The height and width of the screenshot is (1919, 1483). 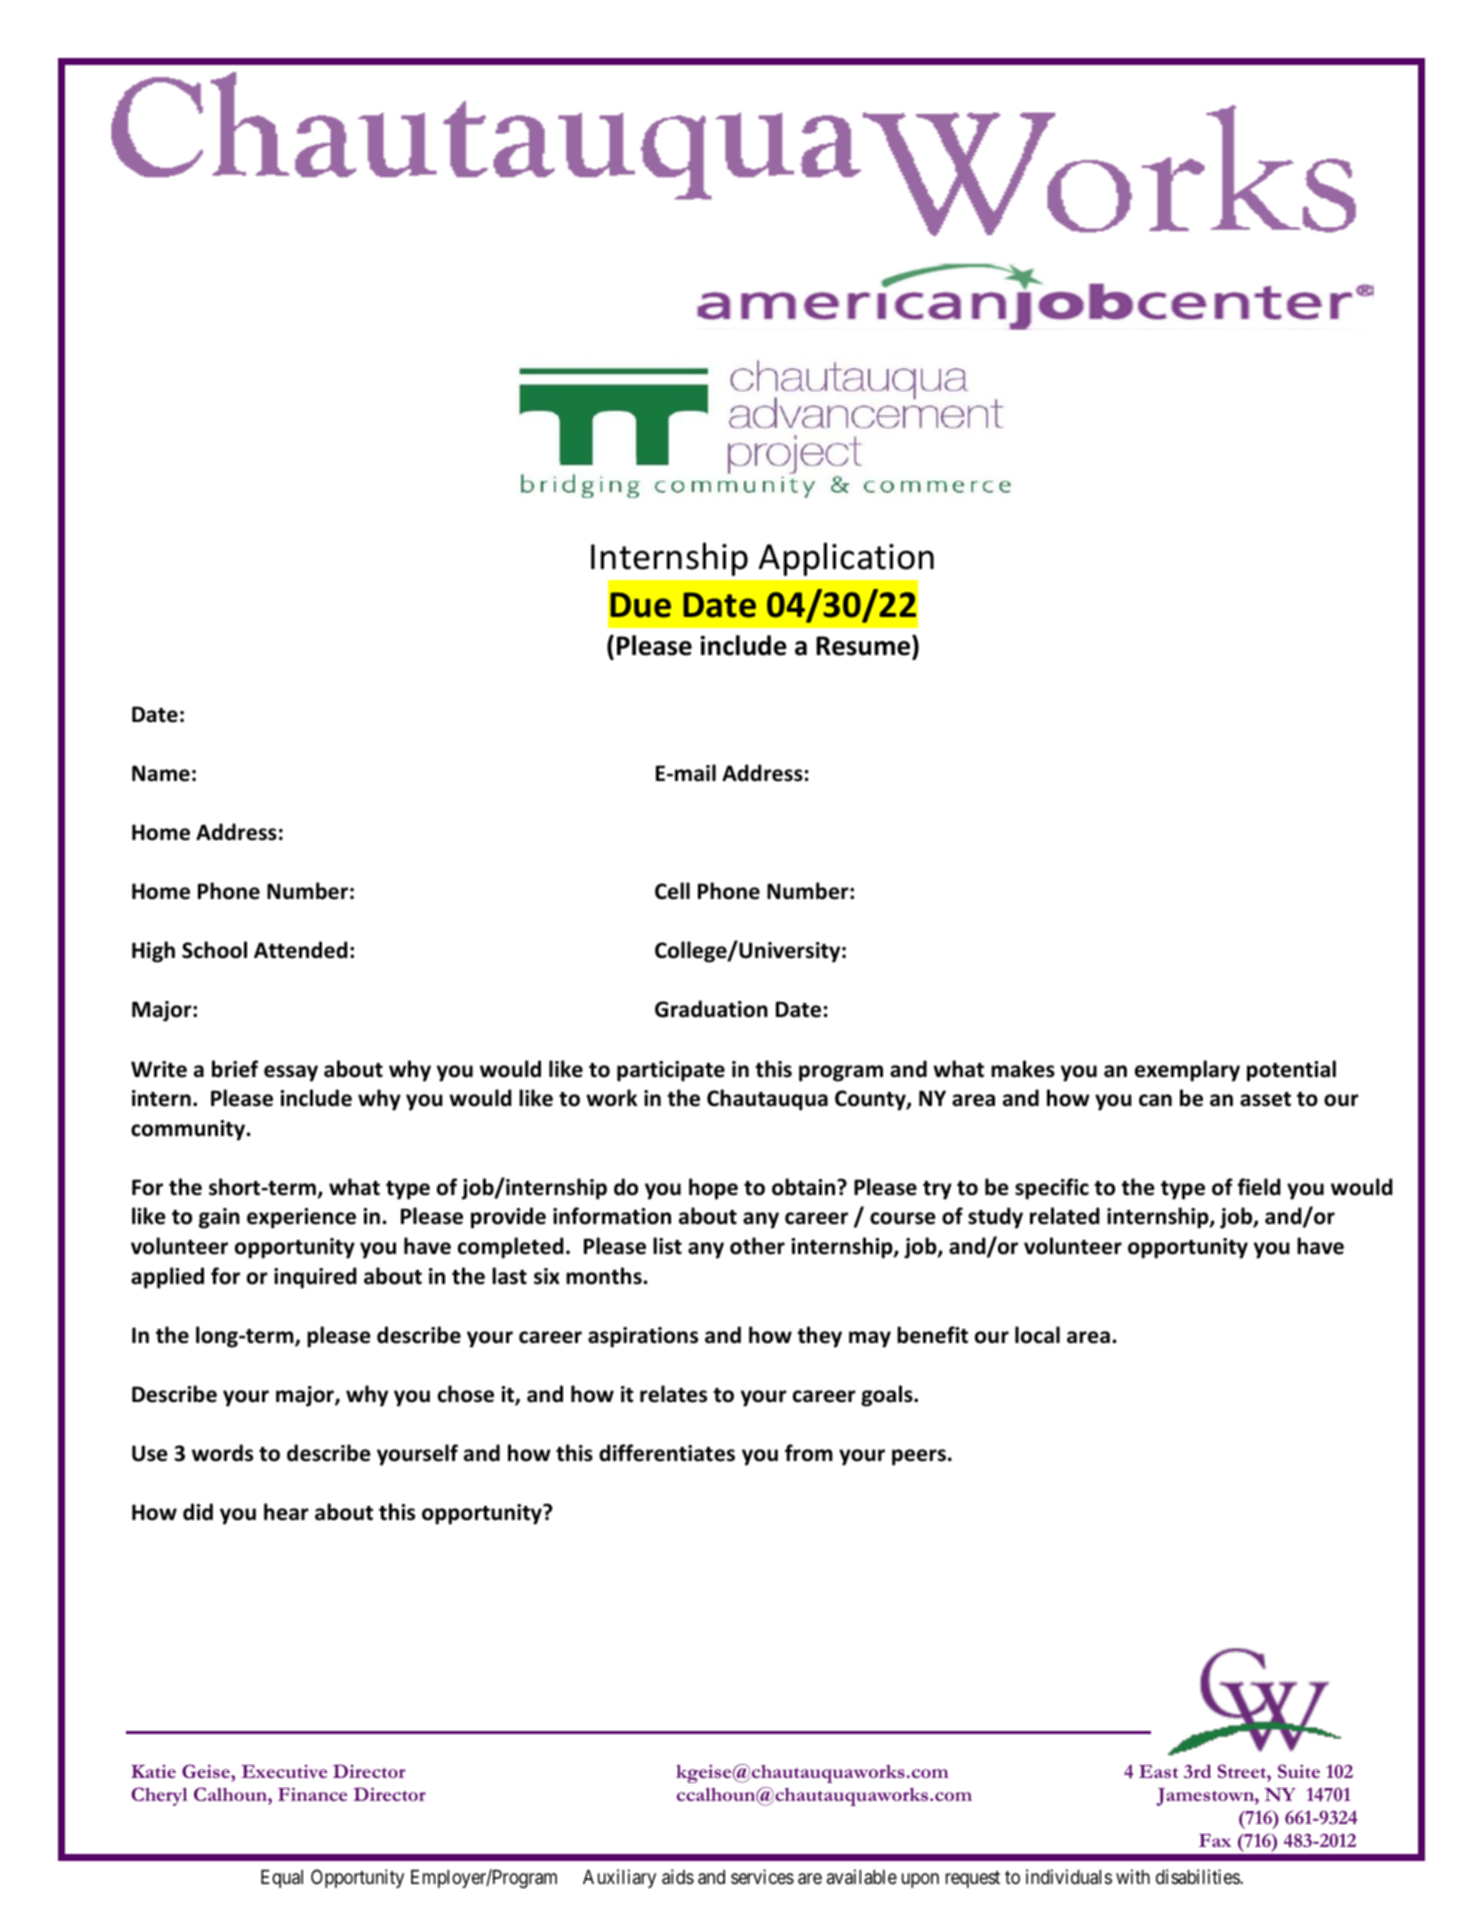 What do you see at coordinates (1187, 1071) in the screenshot?
I see `exemplary` at bounding box center [1187, 1071].
